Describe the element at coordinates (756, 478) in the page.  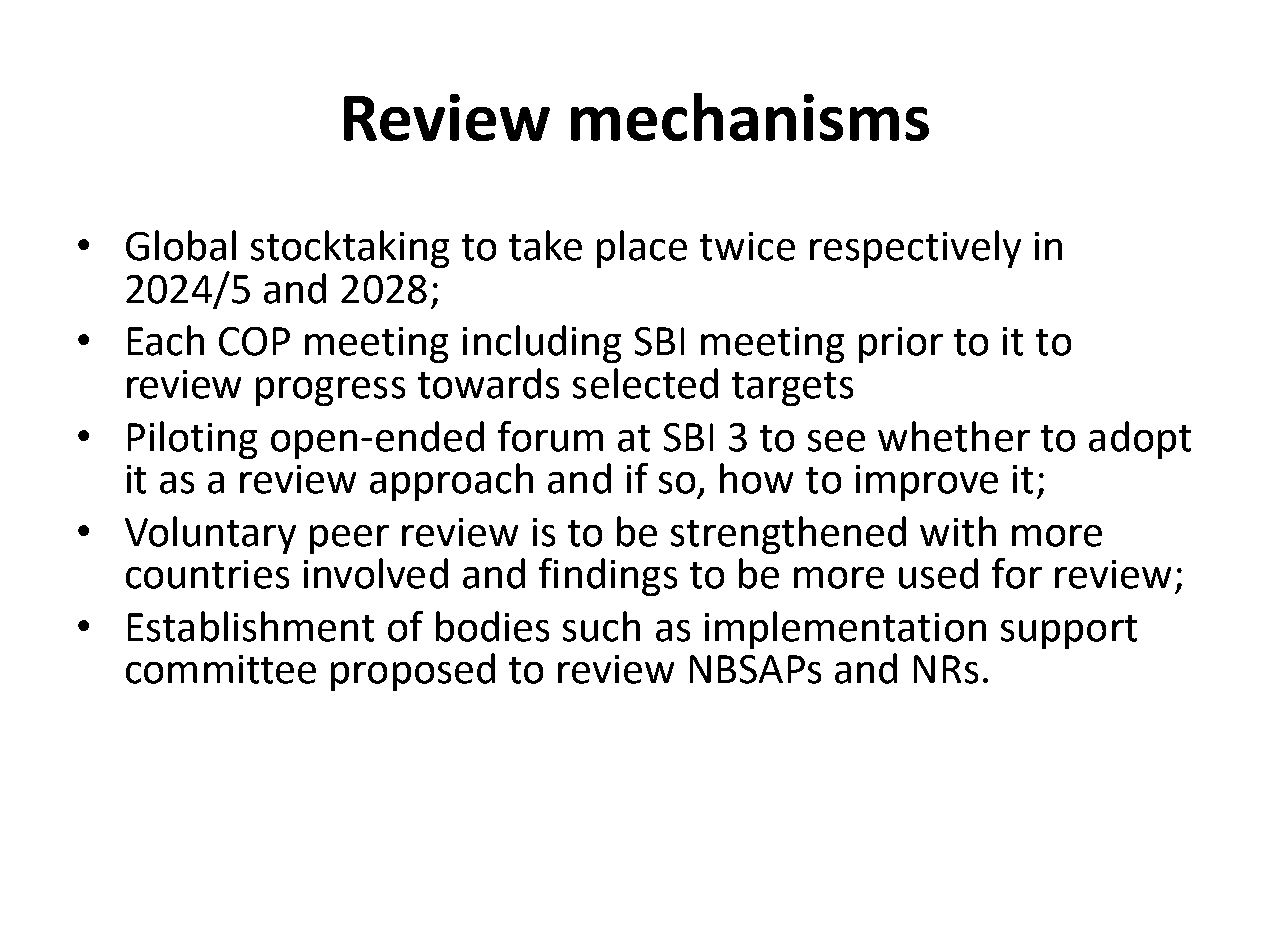
I see `how` at that location.
